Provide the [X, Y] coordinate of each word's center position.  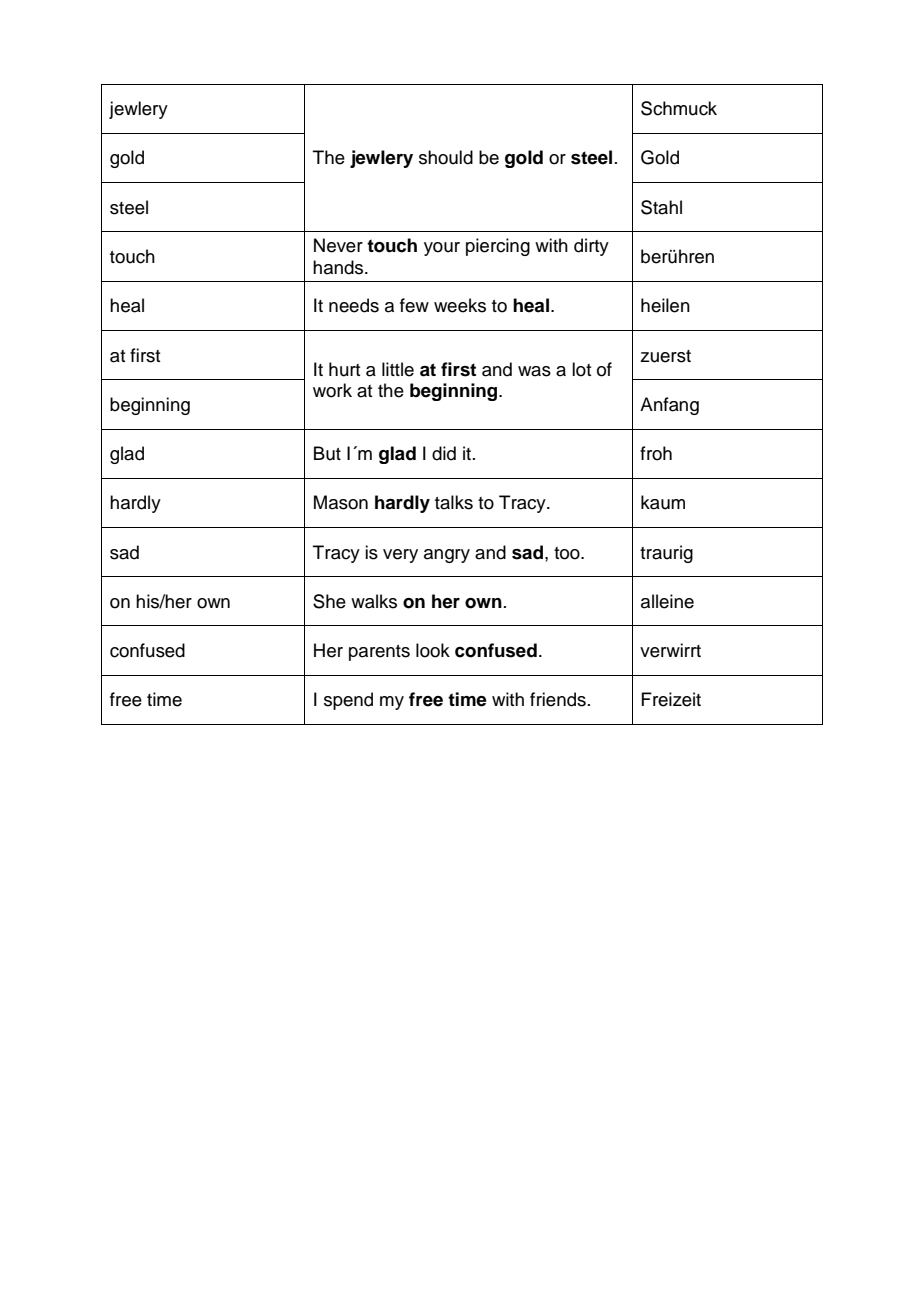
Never [338, 245]
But [327, 453]
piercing [498, 247]
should [446, 157]
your [442, 249]
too [568, 553]
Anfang [669, 406]
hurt [344, 369]
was [534, 371]
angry [447, 556]
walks [374, 601]
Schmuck [679, 108]
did [444, 453]
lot [581, 369]
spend [348, 701]
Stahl [661, 207]
